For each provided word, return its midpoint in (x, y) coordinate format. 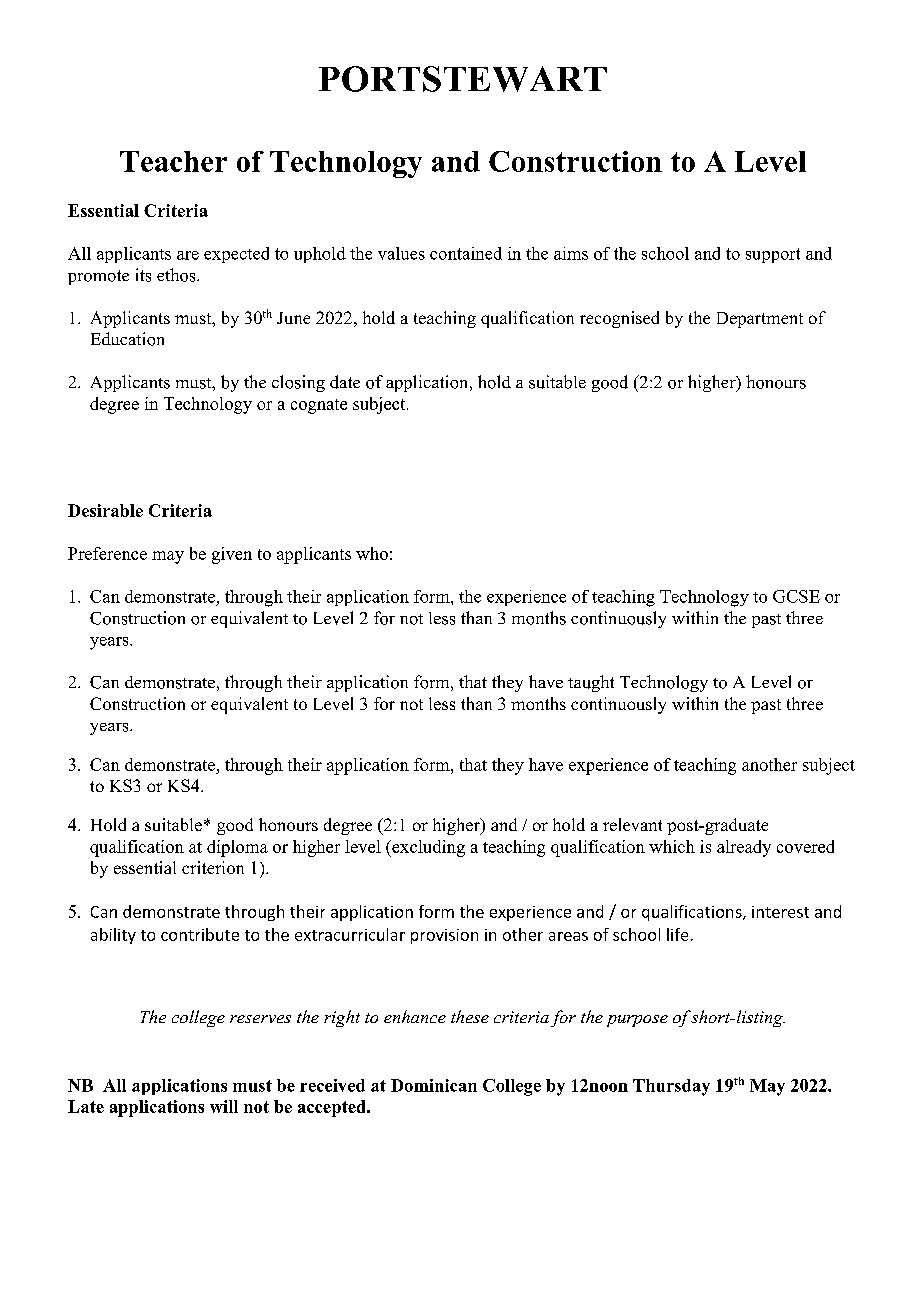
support (773, 255)
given (232, 555)
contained (466, 253)
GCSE (796, 596)
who (372, 553)
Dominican (434, 1085)
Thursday (671, 1087)
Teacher (173, 161)
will (224, 1106)
